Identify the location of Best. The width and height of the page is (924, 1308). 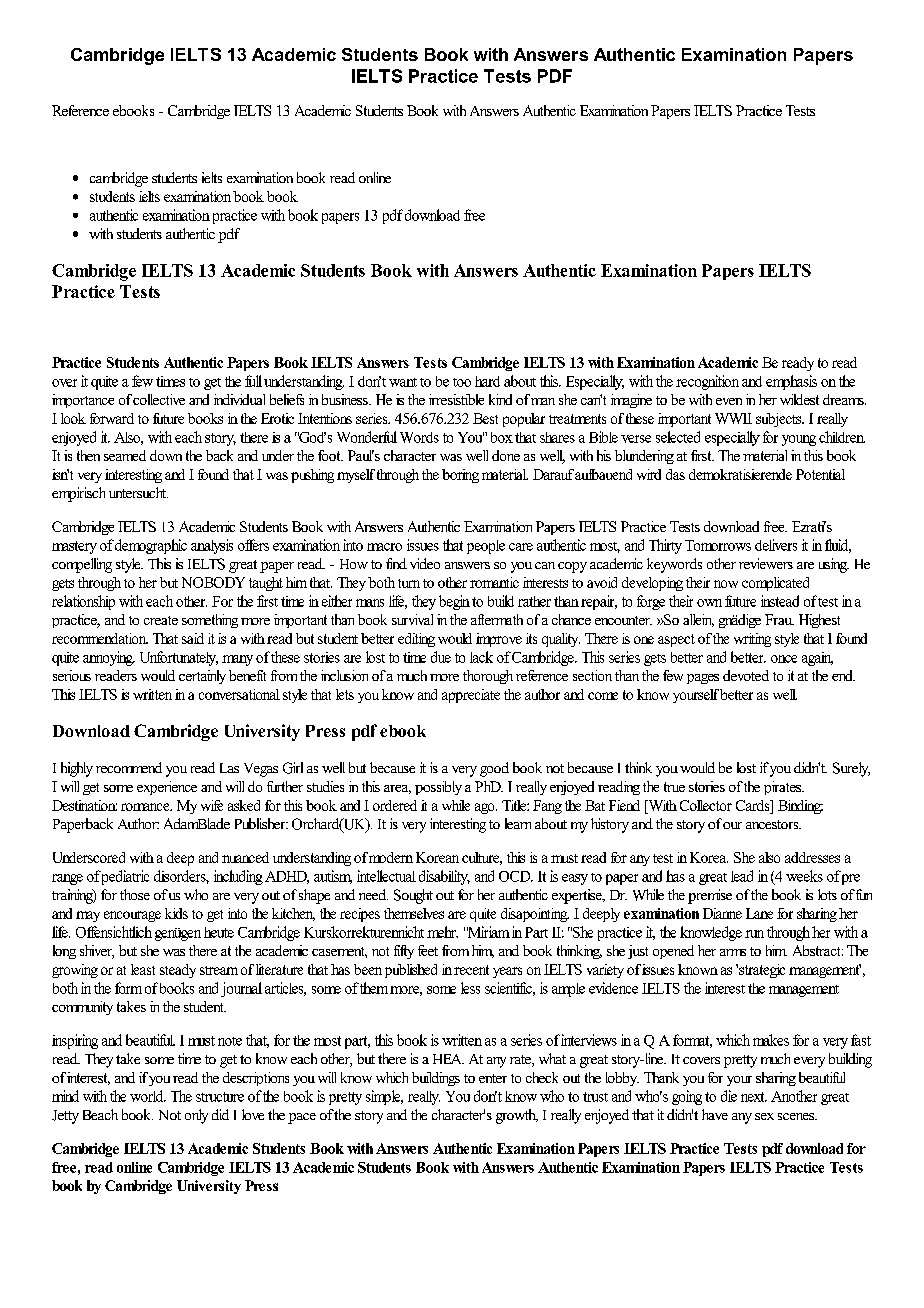
(485, 418).
